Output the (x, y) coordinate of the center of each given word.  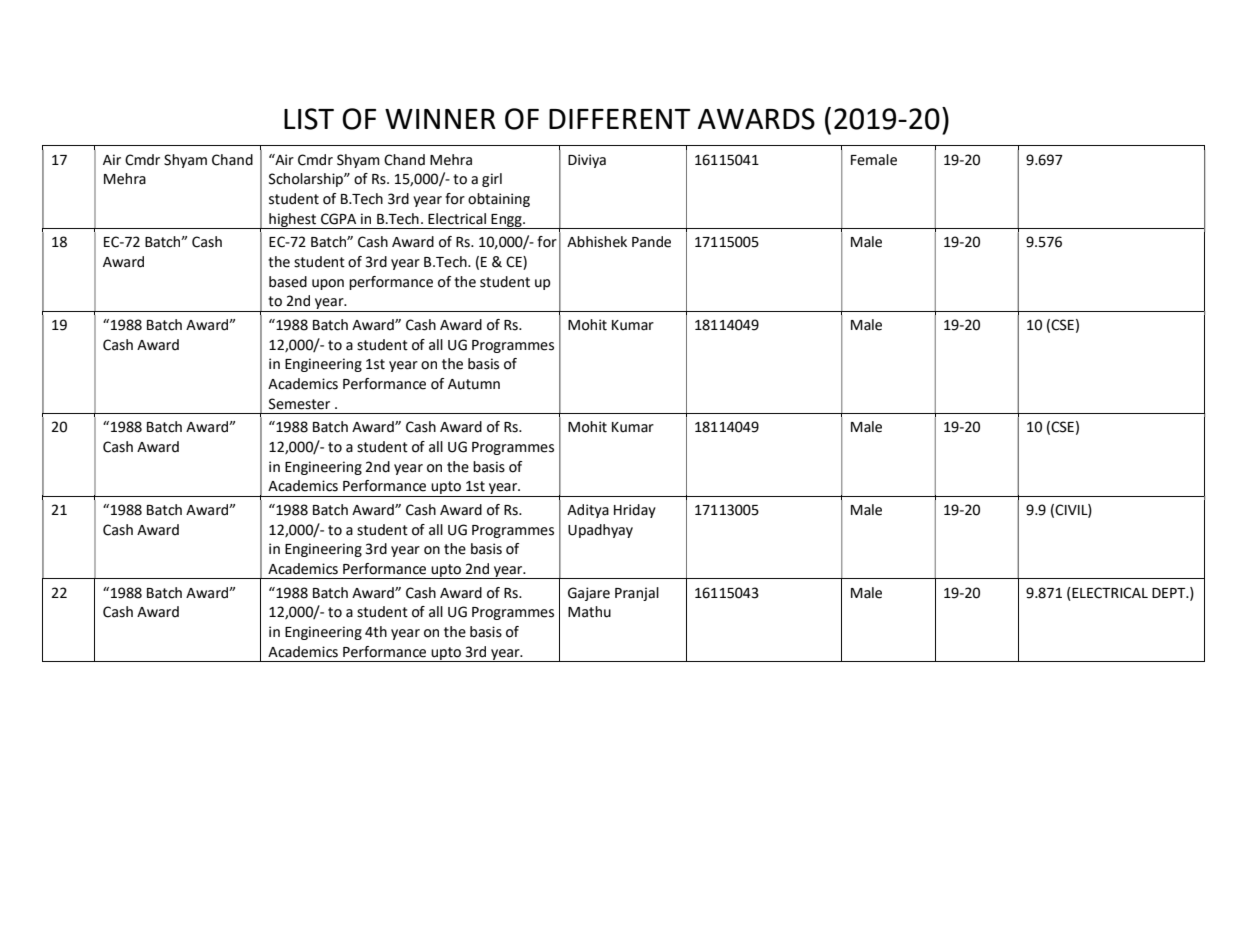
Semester (299, 404)
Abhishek (597, 242)
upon (328, 284)
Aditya (588, 511)
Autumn (474, 384)
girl (492, 180)
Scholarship (307, 180)
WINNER (440, 119)
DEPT (1170, 593)
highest (293, 221)
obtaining (499, 200)
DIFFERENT (620, 119)
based (288, 282)
